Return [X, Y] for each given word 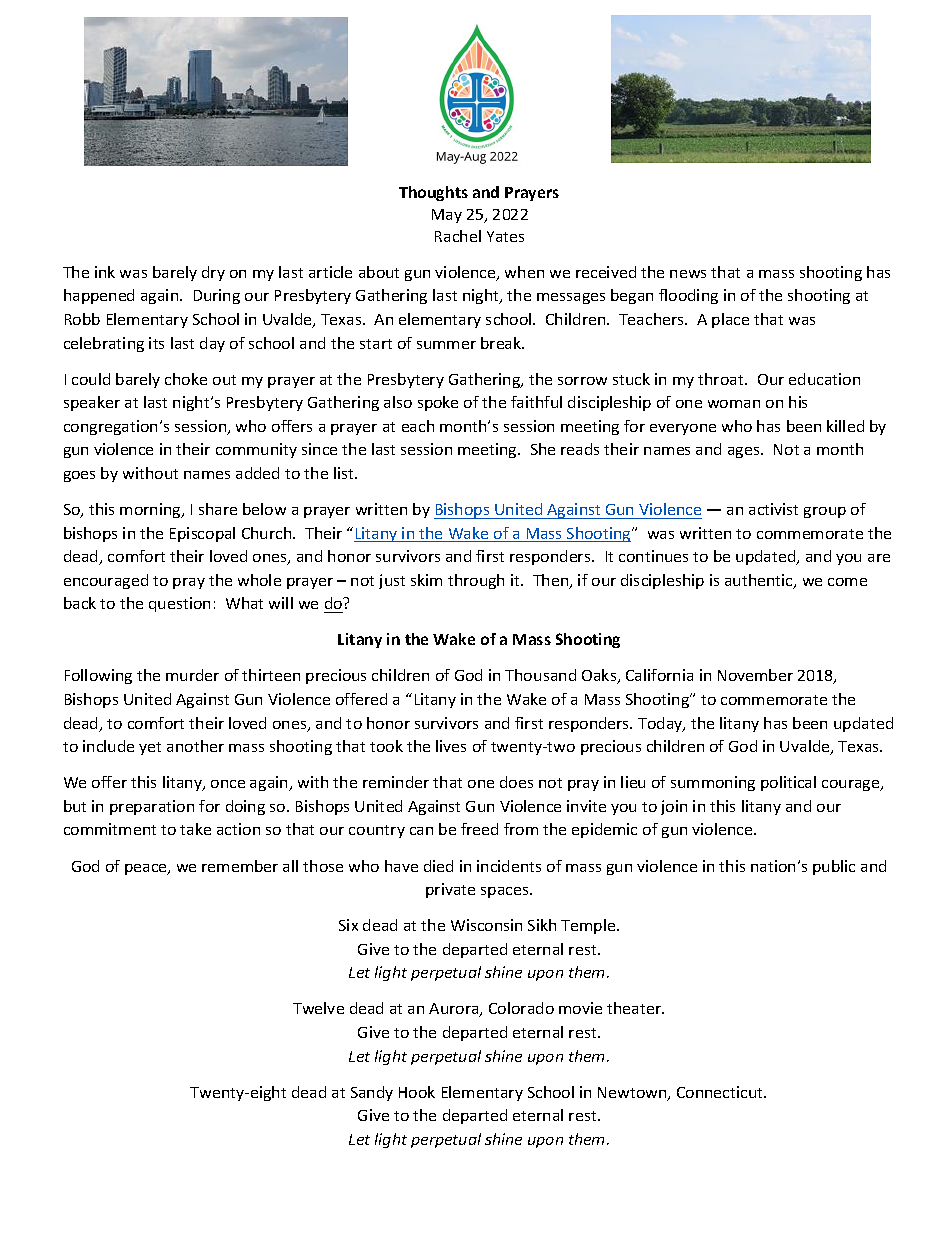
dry [213, 273]
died [438, 866]
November [755, 675]
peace [147, 869]
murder [192, 675]
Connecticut [721, 1092]
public [834, 867]
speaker [92, 403]
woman [734, 404]
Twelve [318, 1008]
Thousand [540, 675]
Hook [417, 1092]
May [447, 216]
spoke [438, 403]
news [688, 274]
